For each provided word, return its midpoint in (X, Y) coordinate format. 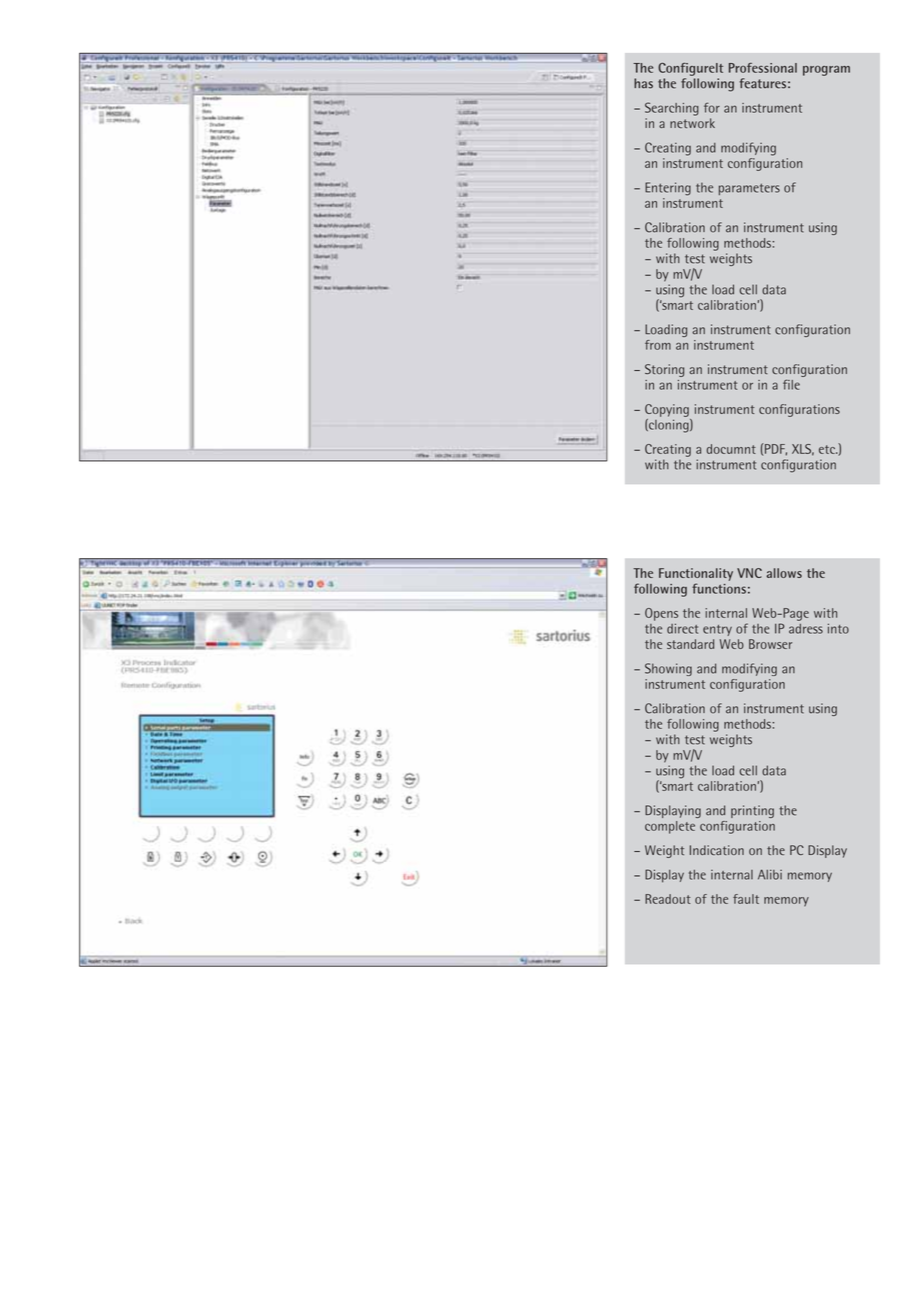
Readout (668, 899)
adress (806, 629)
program (826, 70)
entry (717, 630)
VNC (749, 573)
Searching (672, 109)
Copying (667, 410)
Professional (763, 68)
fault (746, 899)
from (658, 345)
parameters (749, 189)
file (791, 384)
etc (828, 449)
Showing (668, 669)
